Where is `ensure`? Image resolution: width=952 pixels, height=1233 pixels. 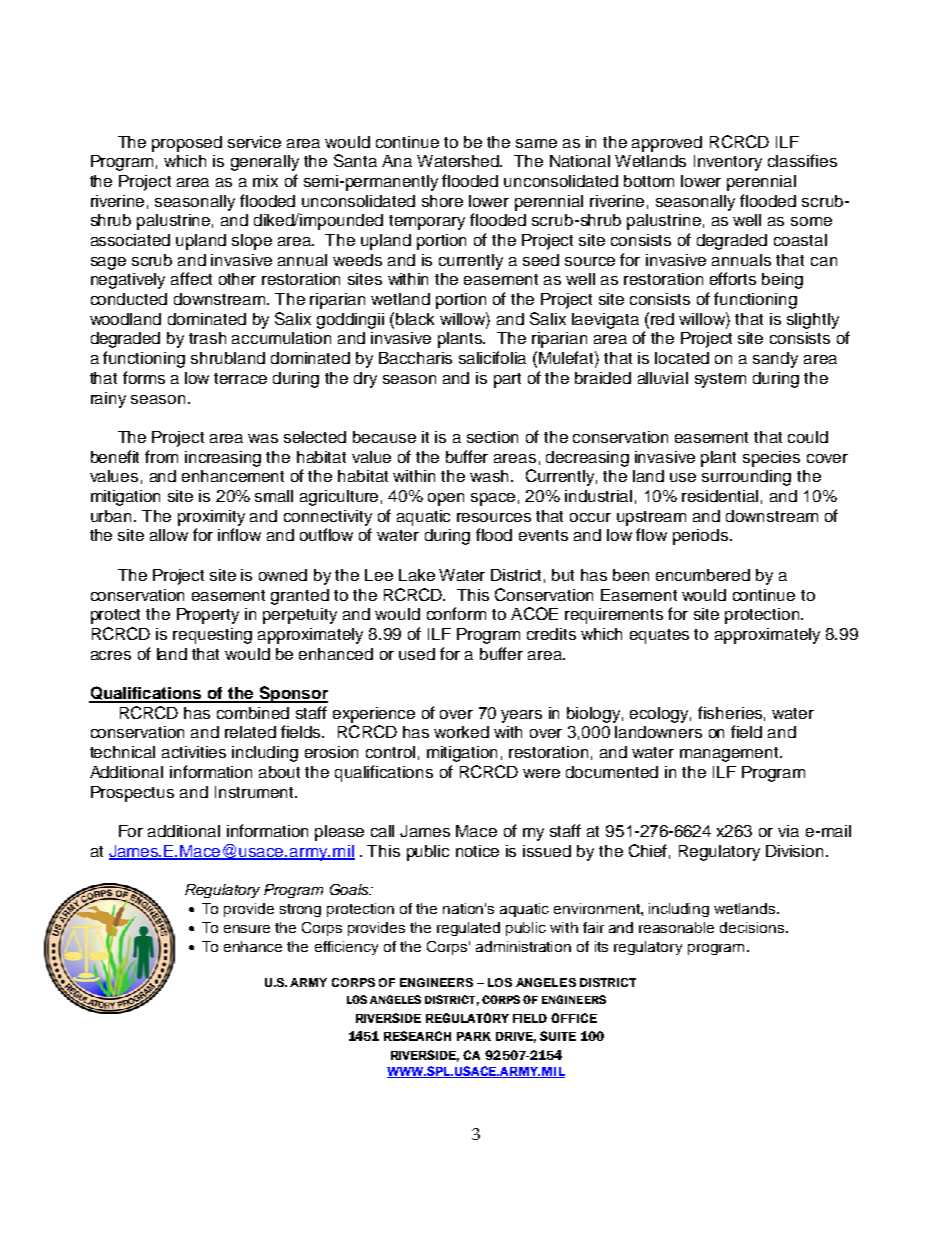 ensure is located at coordinates (247, 929).
